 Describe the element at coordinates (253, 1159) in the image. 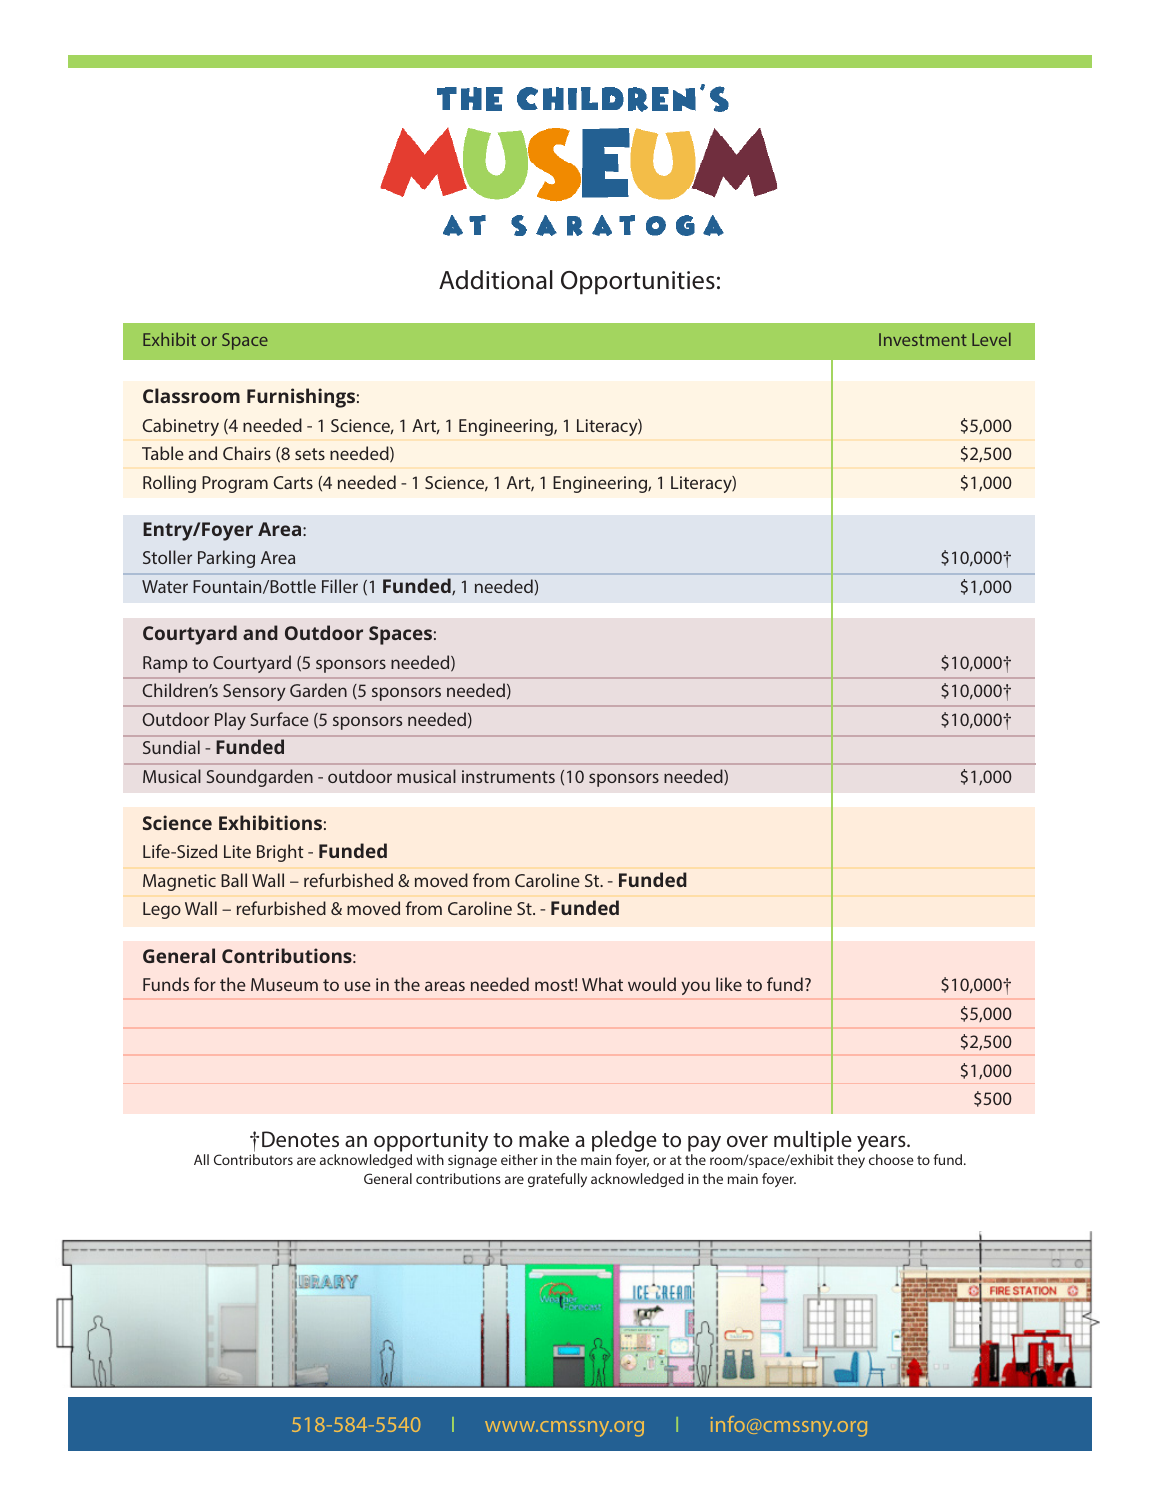

I see `Contributors` at that location.
